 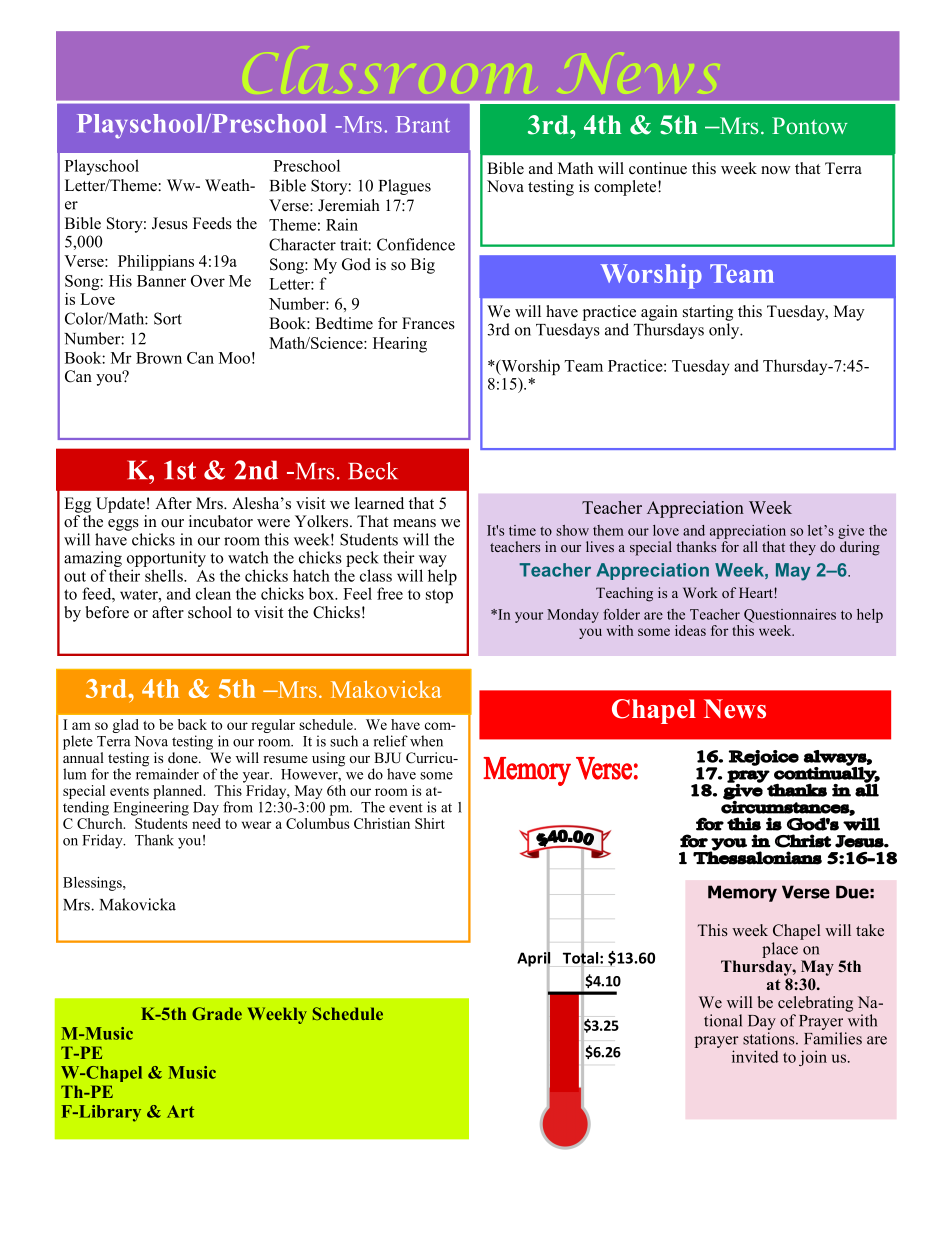 What do you see at coordinates (423, 124) in the screenshot?
I see `Brant` at bounding box center [423, 124].
